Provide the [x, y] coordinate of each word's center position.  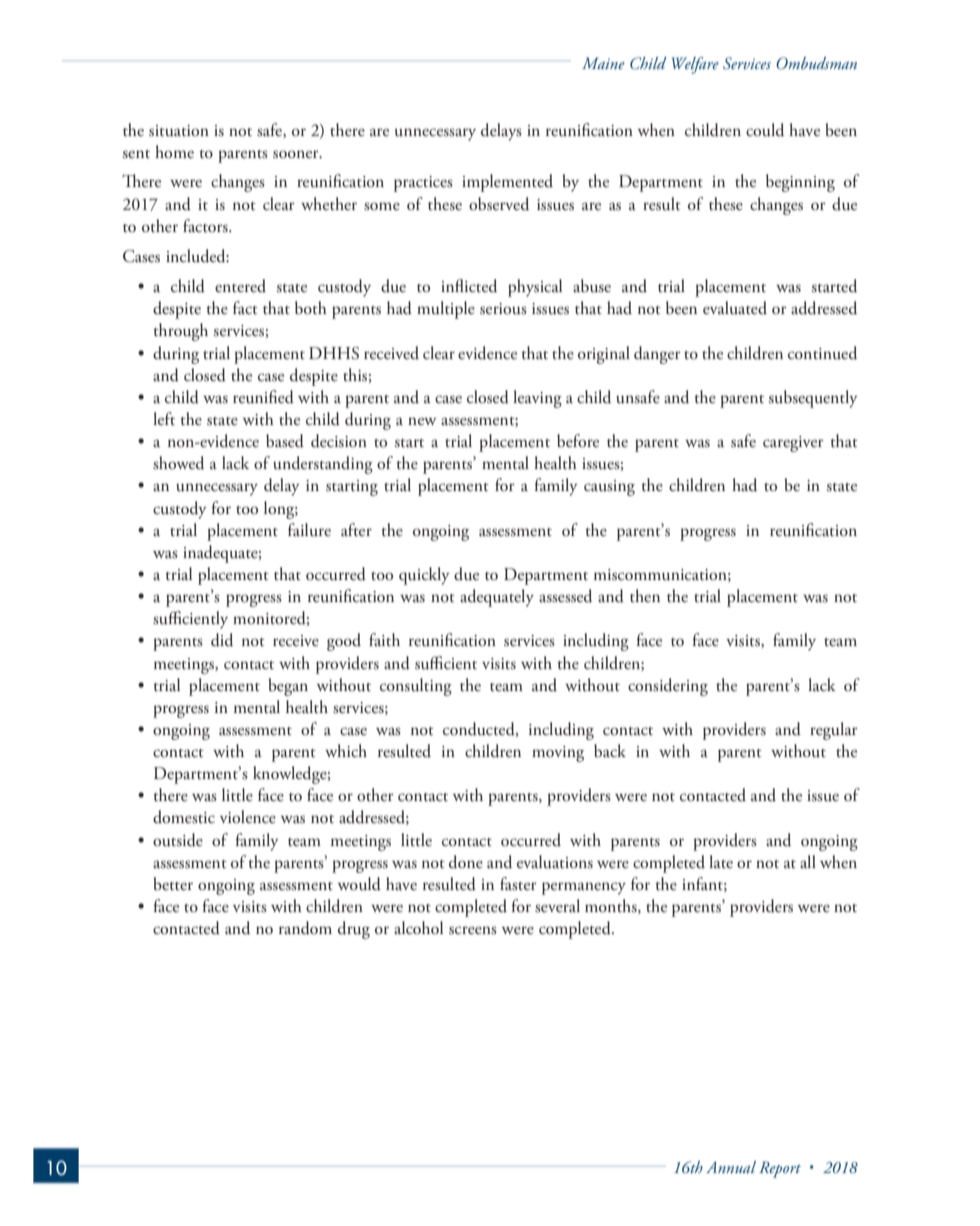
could [765, 130]
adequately [497, 598]
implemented [507, 183]
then [645, 596]
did [222, 640]
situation [179, 131]
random [305, 928]
